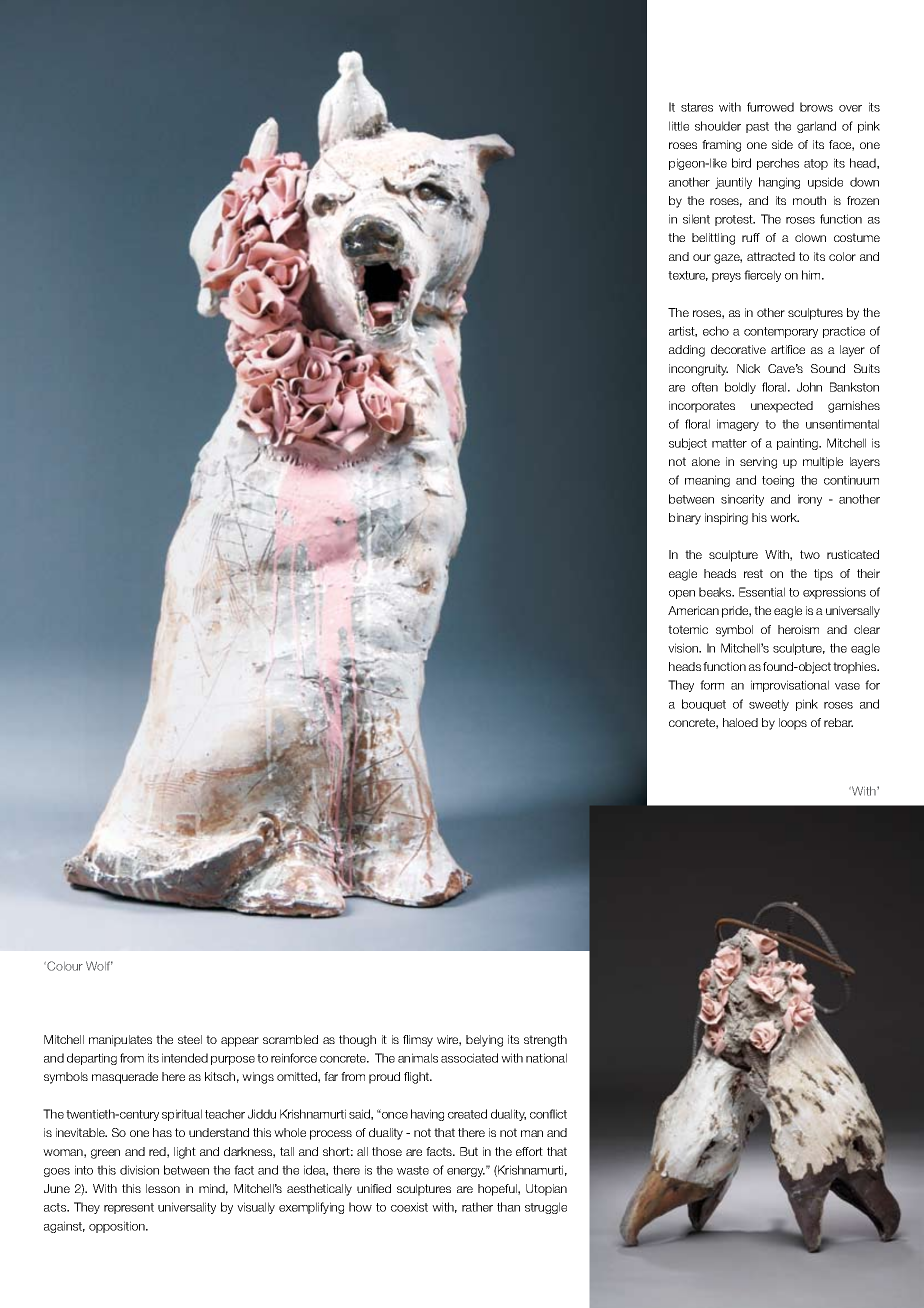 This image has height=1308, width=924. I want to click on binary, so click(685, 519).
